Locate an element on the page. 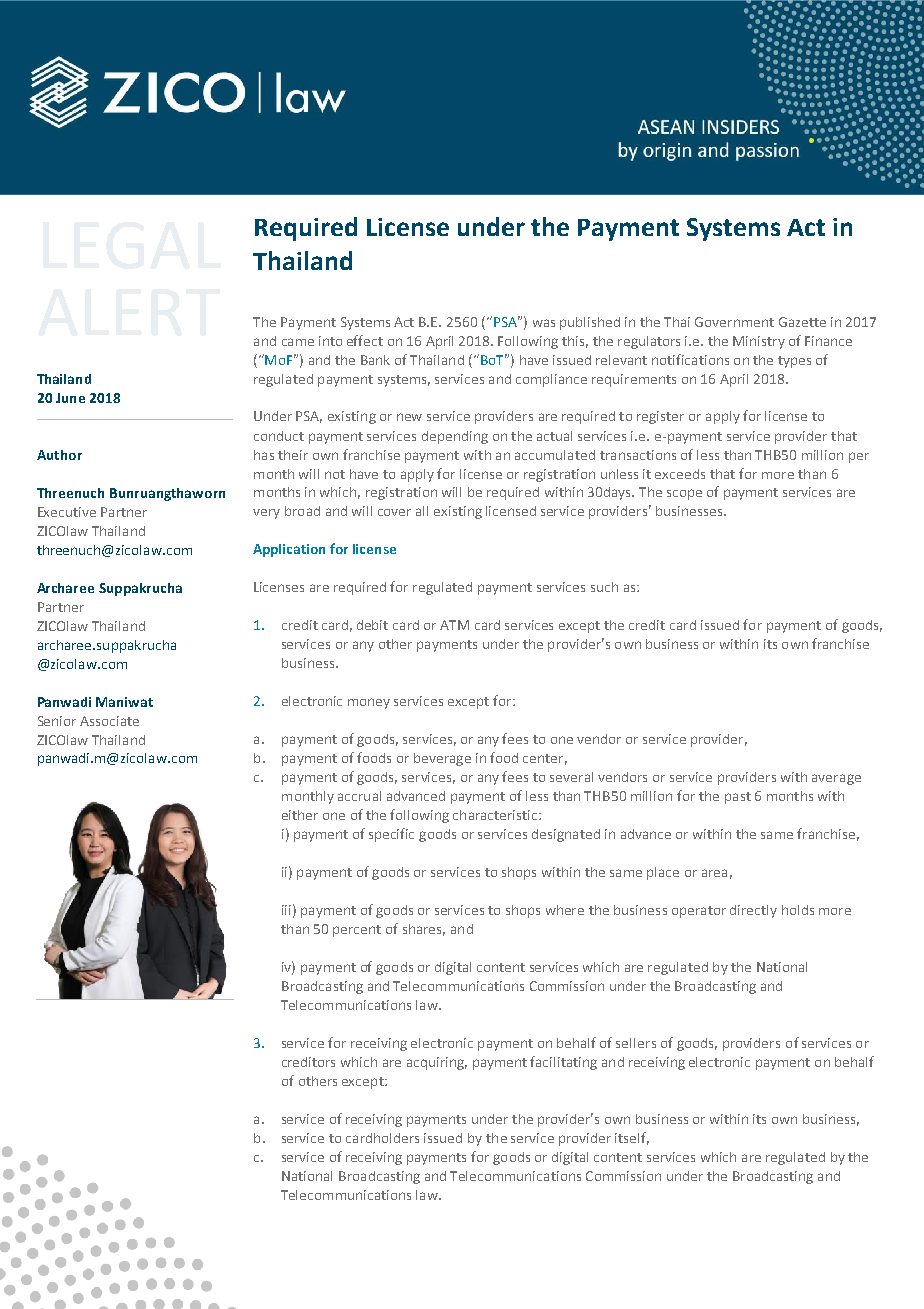  Bank is located at coordinates (375, 360).
